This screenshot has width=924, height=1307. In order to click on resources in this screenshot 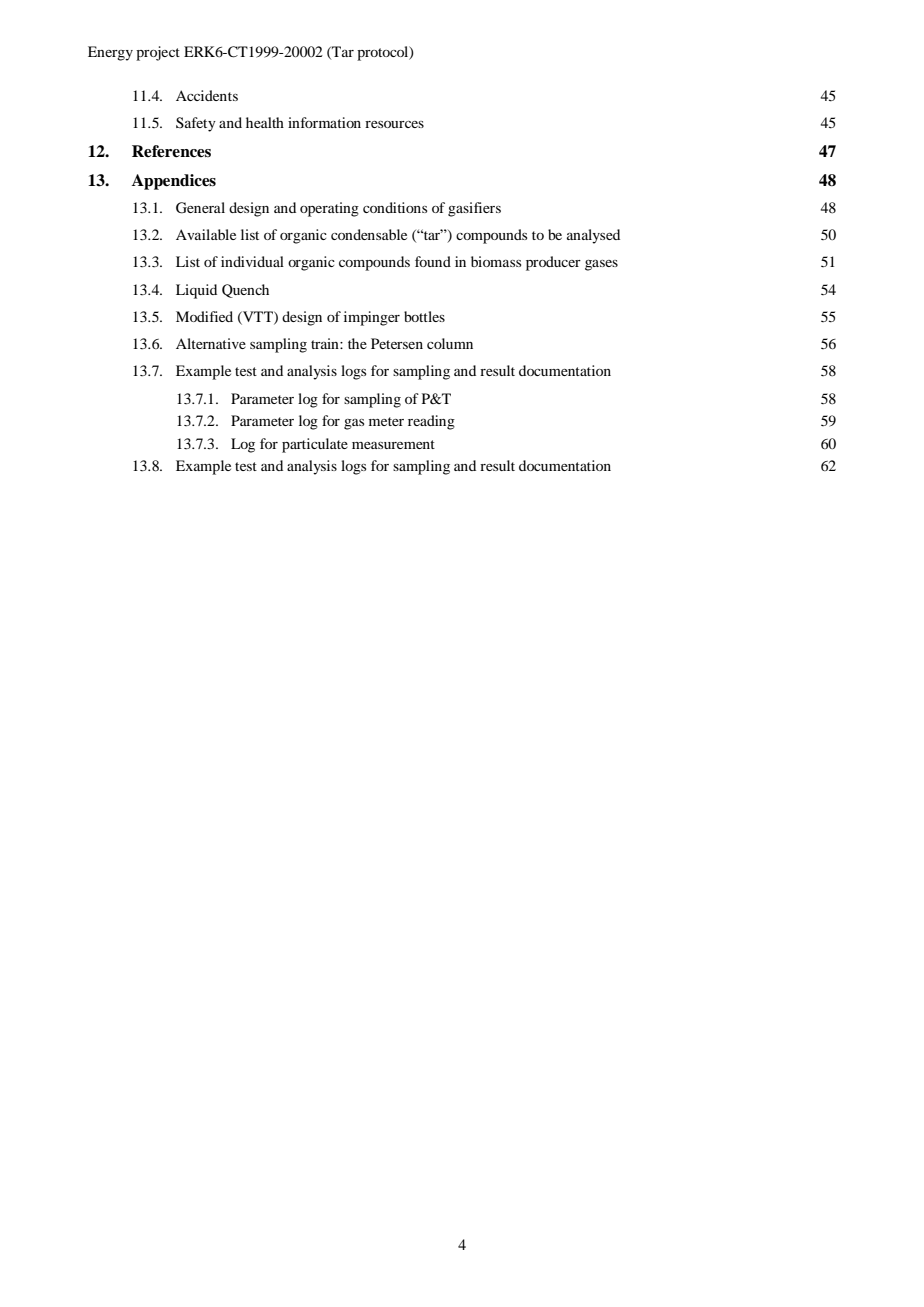, I will do `click(394, 124)`.
